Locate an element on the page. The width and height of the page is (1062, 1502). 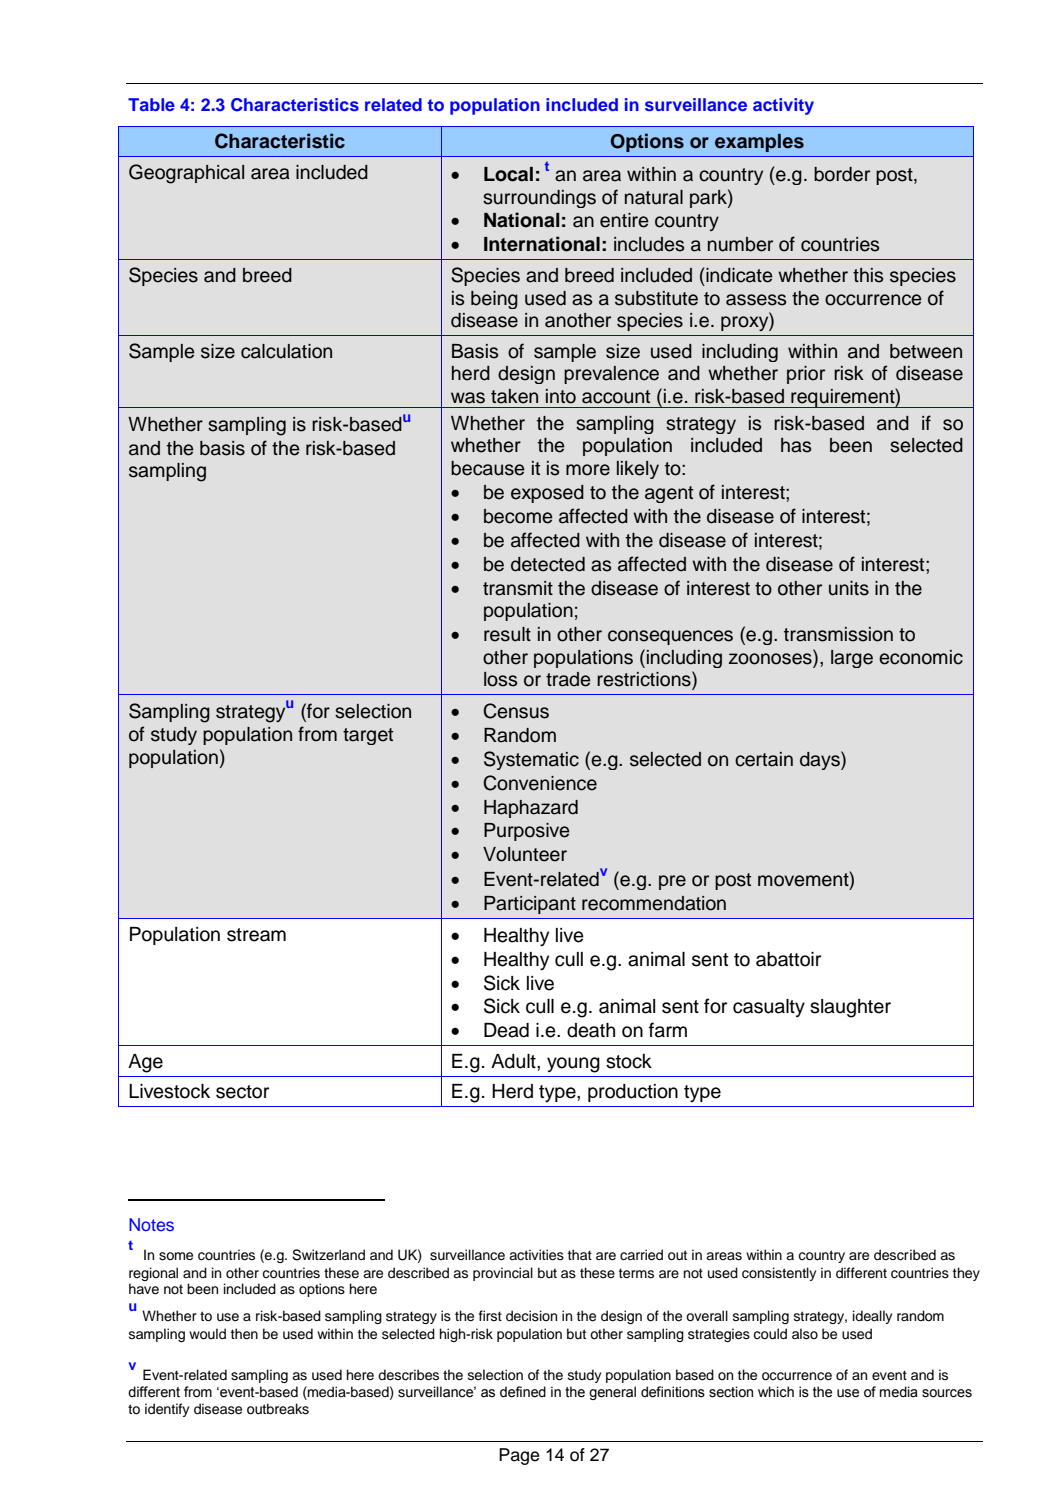
consistently is located at coordinates (779, 1274).
